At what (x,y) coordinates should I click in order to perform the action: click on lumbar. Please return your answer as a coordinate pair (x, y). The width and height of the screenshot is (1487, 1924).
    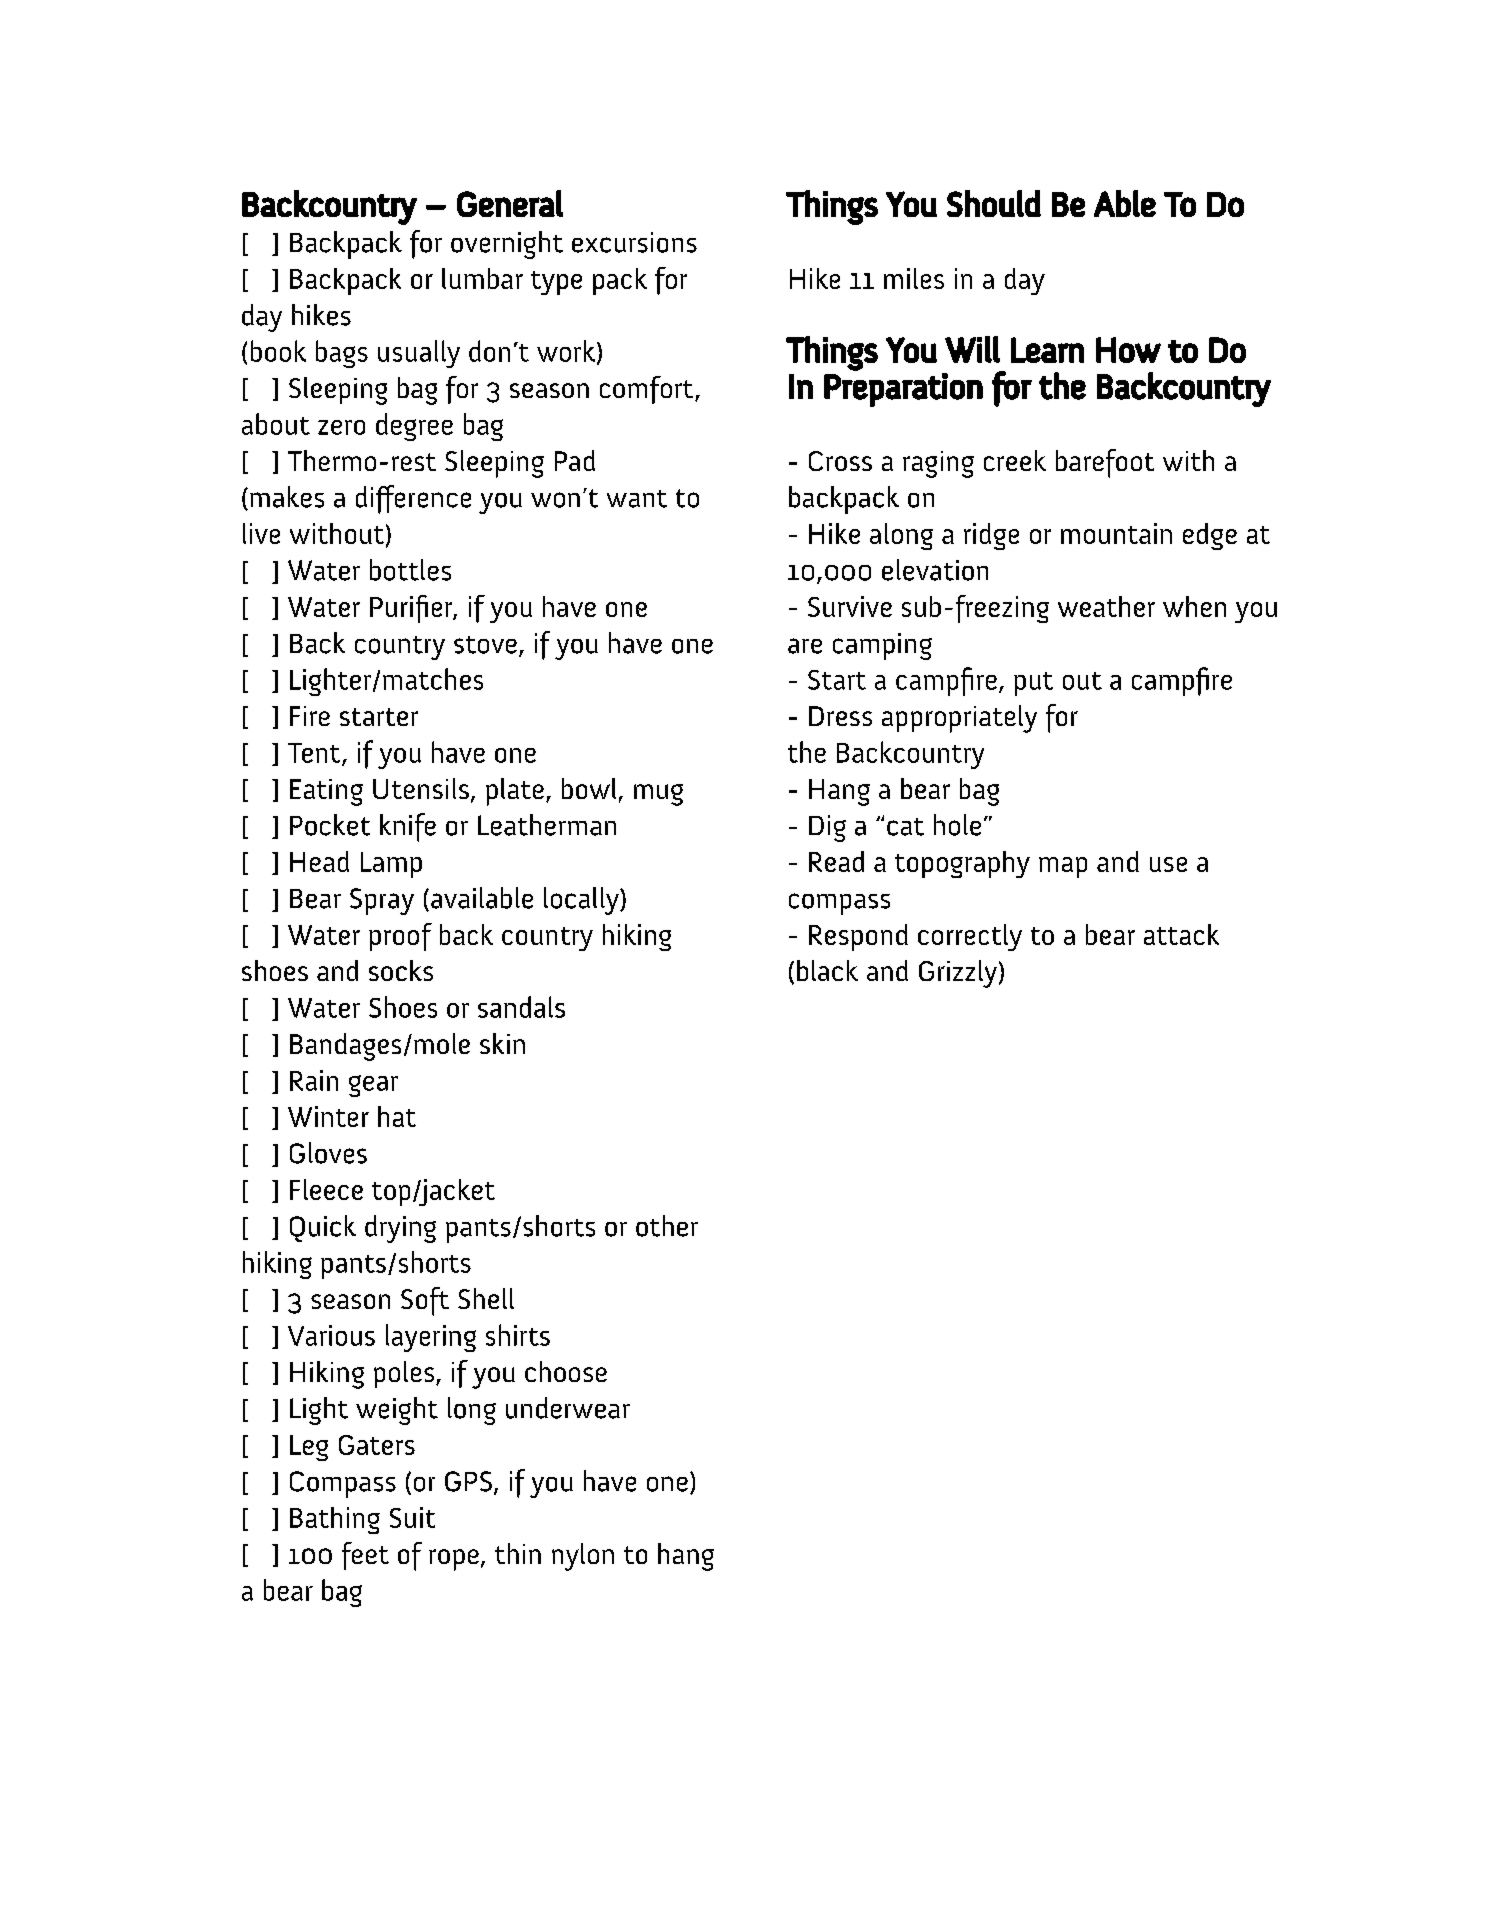
    Looking at the image, I should click on (482, 278).
